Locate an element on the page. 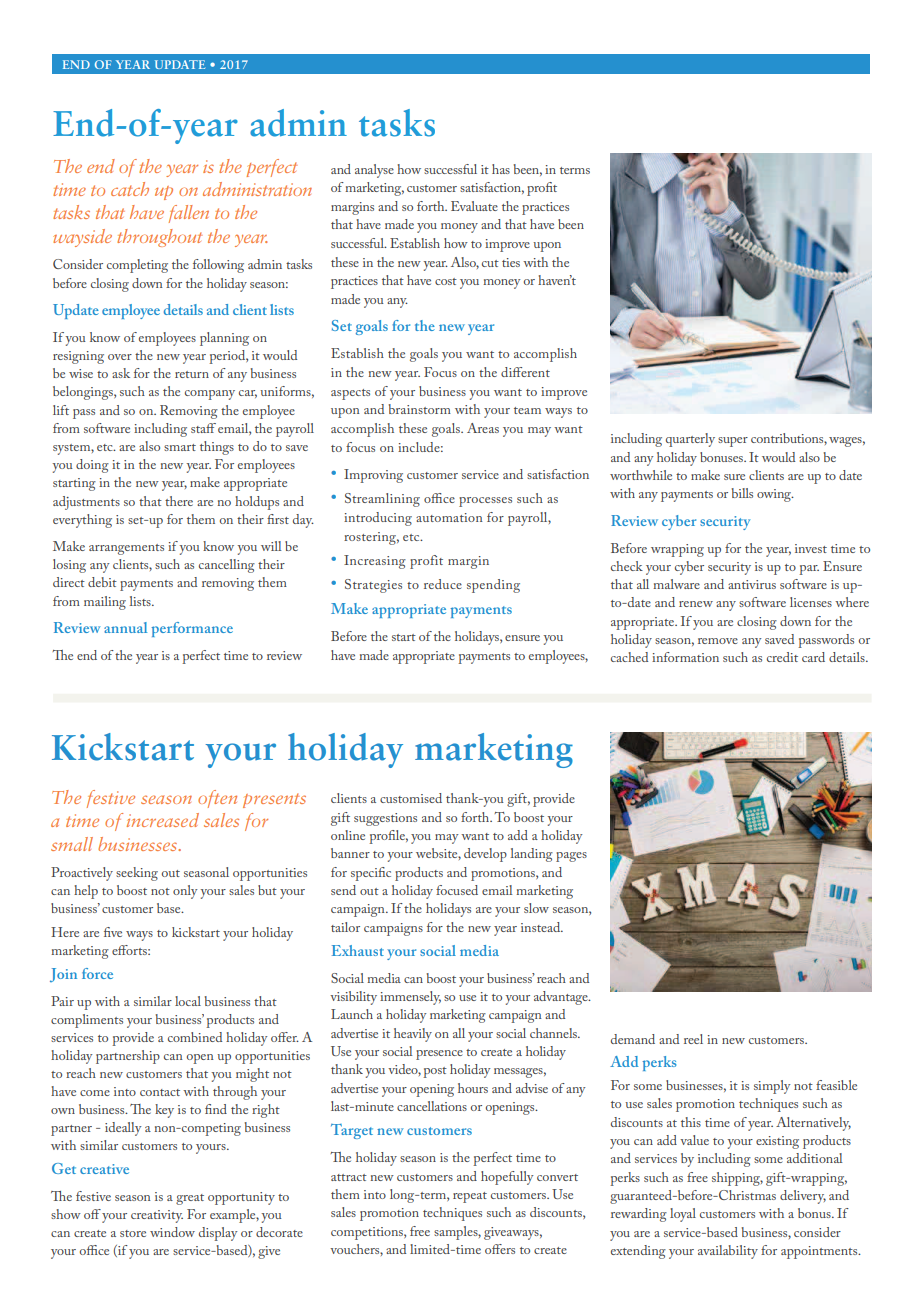  creativity is located at coordinates (157, 1216).
